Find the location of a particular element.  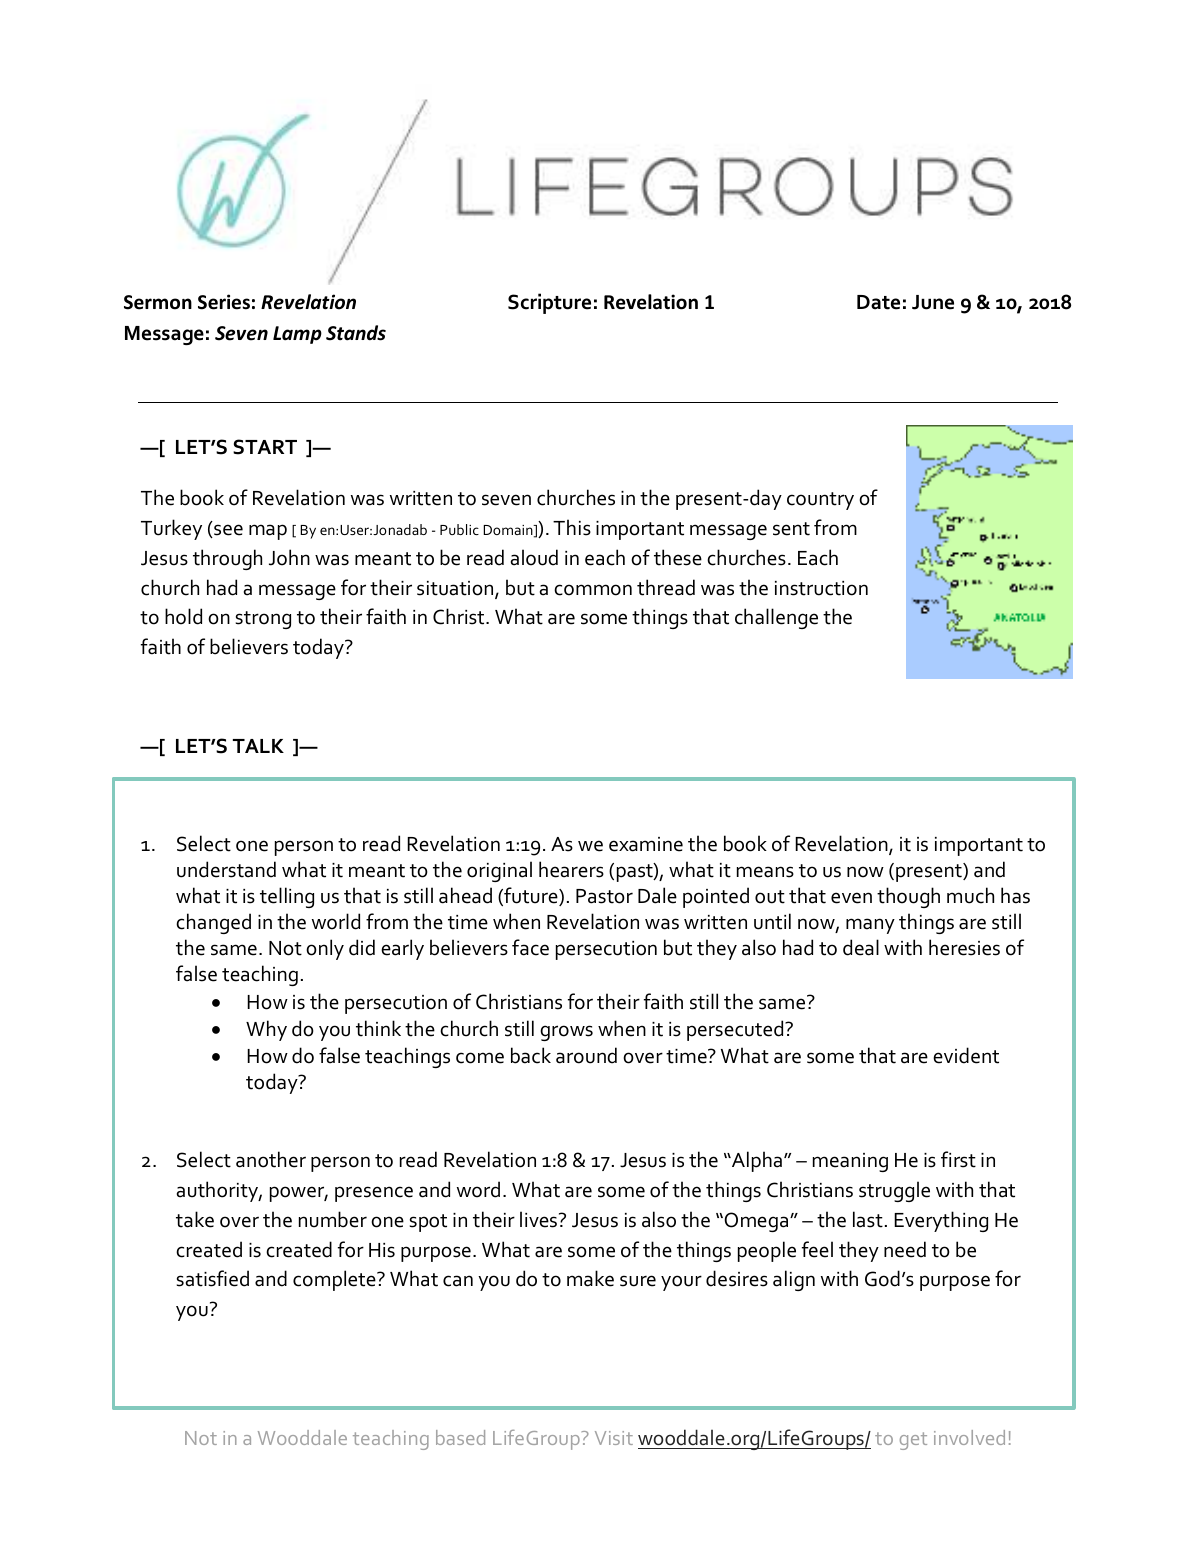

around is located at coordinates (586, 1055).
